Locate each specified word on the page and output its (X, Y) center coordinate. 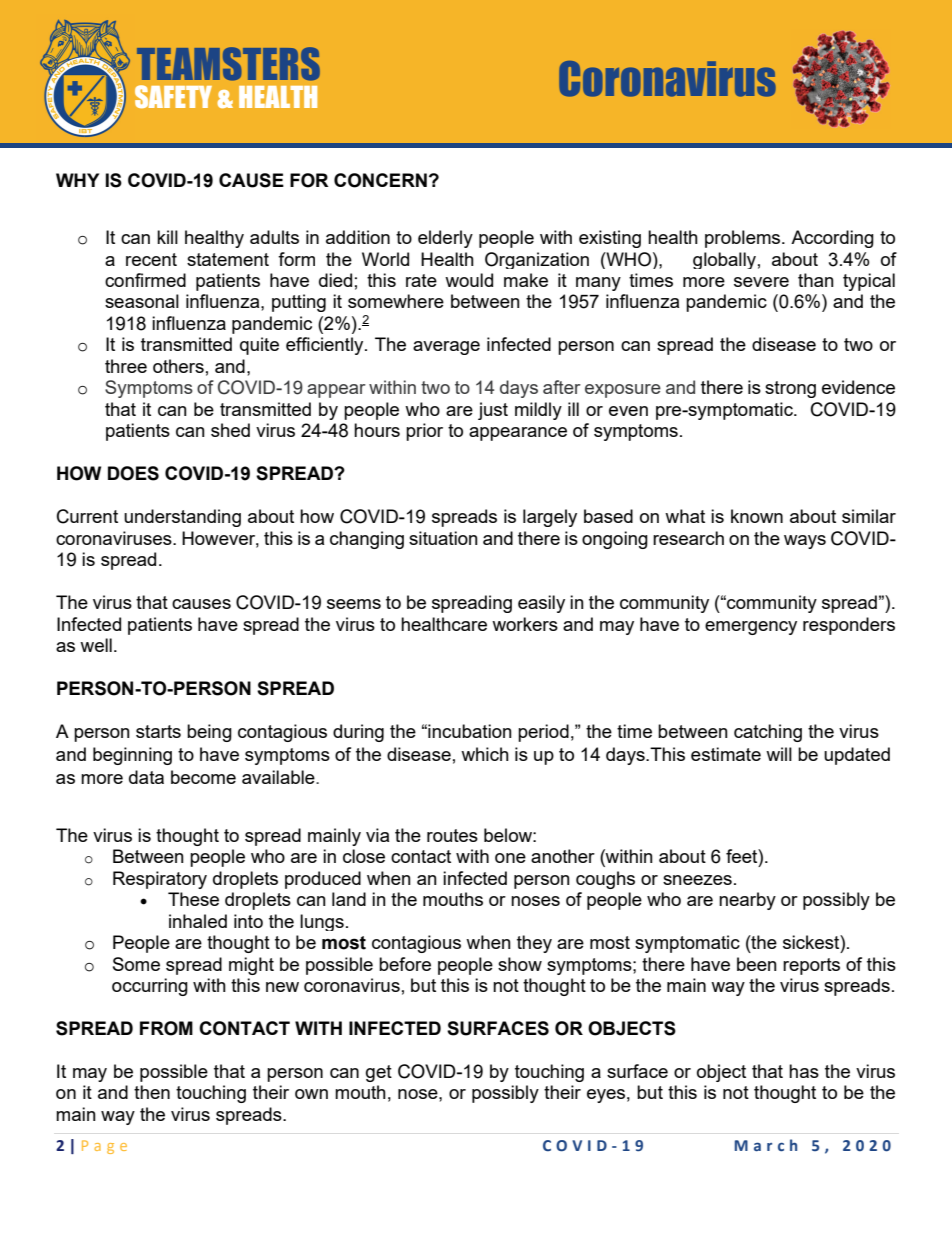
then (152, 1092)
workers (525, 624)
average (446, 348)
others (178, 366)
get (379, 1073)
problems (744, 239)
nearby (747, 901)
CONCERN (380, 180)
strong (790, 389)
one (510, 858)
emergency (751, 628)
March (766, 1145)
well (96, 645)
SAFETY (173, 96)
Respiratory (160, 880)
